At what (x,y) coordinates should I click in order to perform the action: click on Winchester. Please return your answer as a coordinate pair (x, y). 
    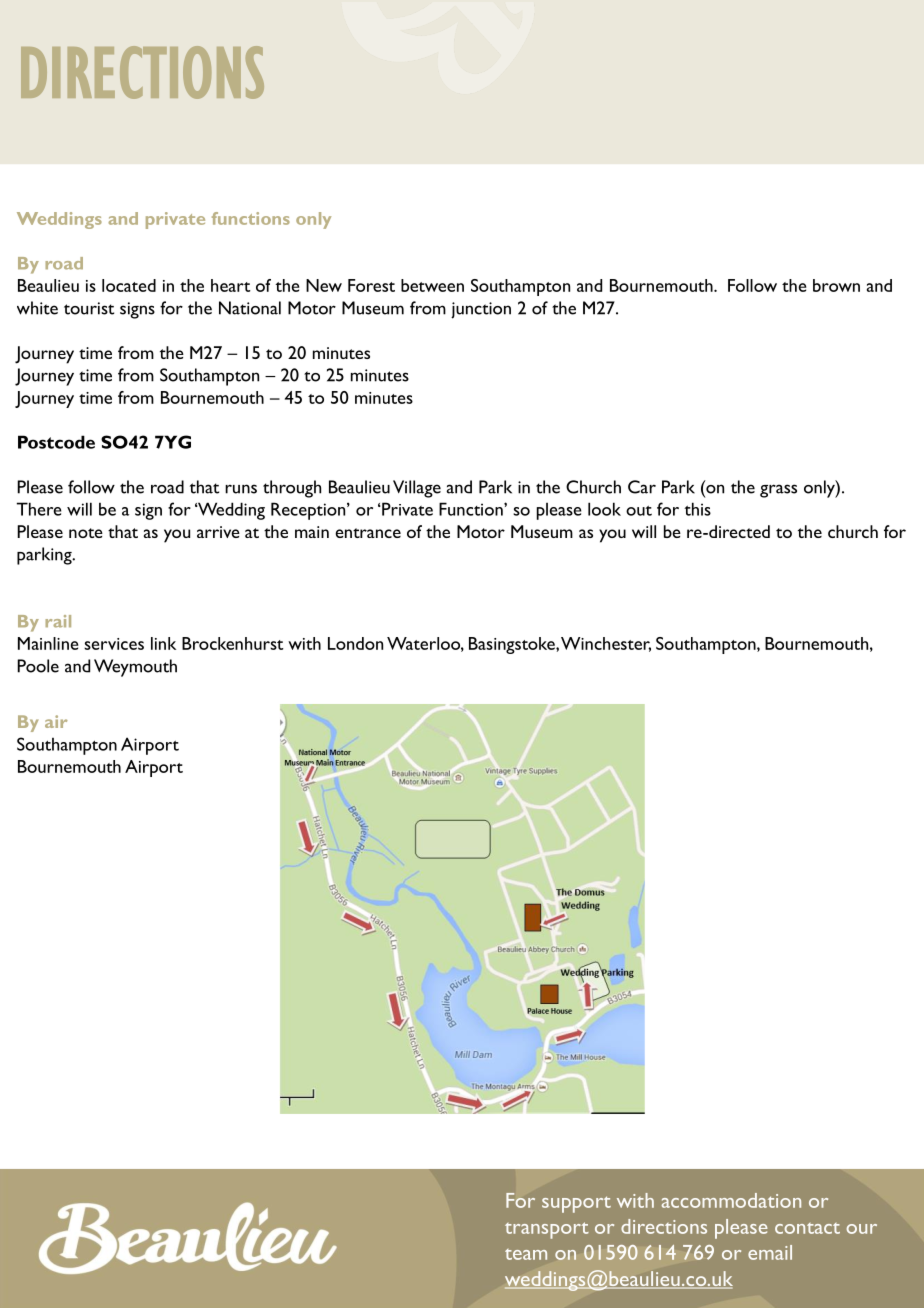
    Looking at the image, I should click on (606, 644).
